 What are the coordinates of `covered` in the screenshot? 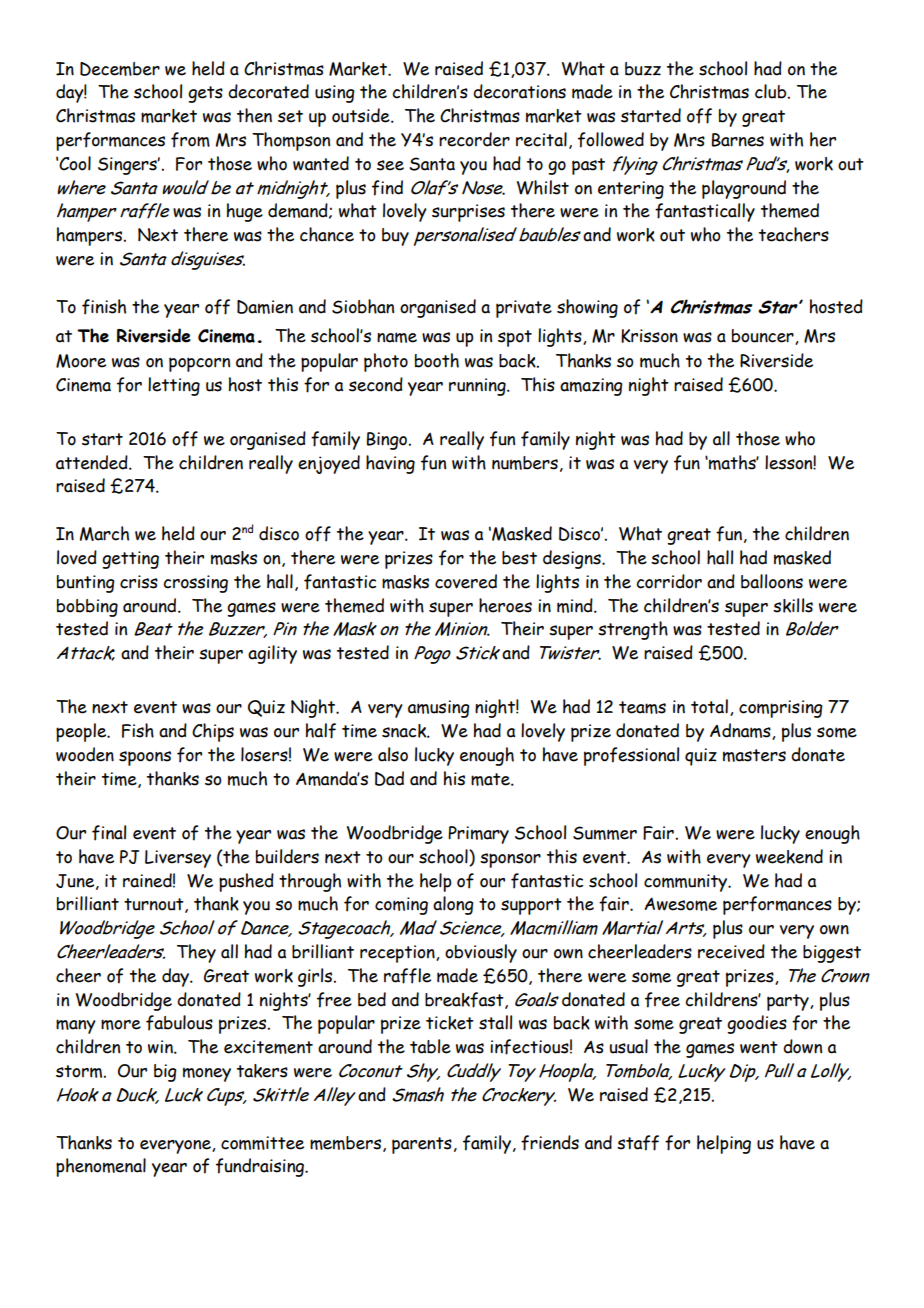 It's located at (466, 581).
